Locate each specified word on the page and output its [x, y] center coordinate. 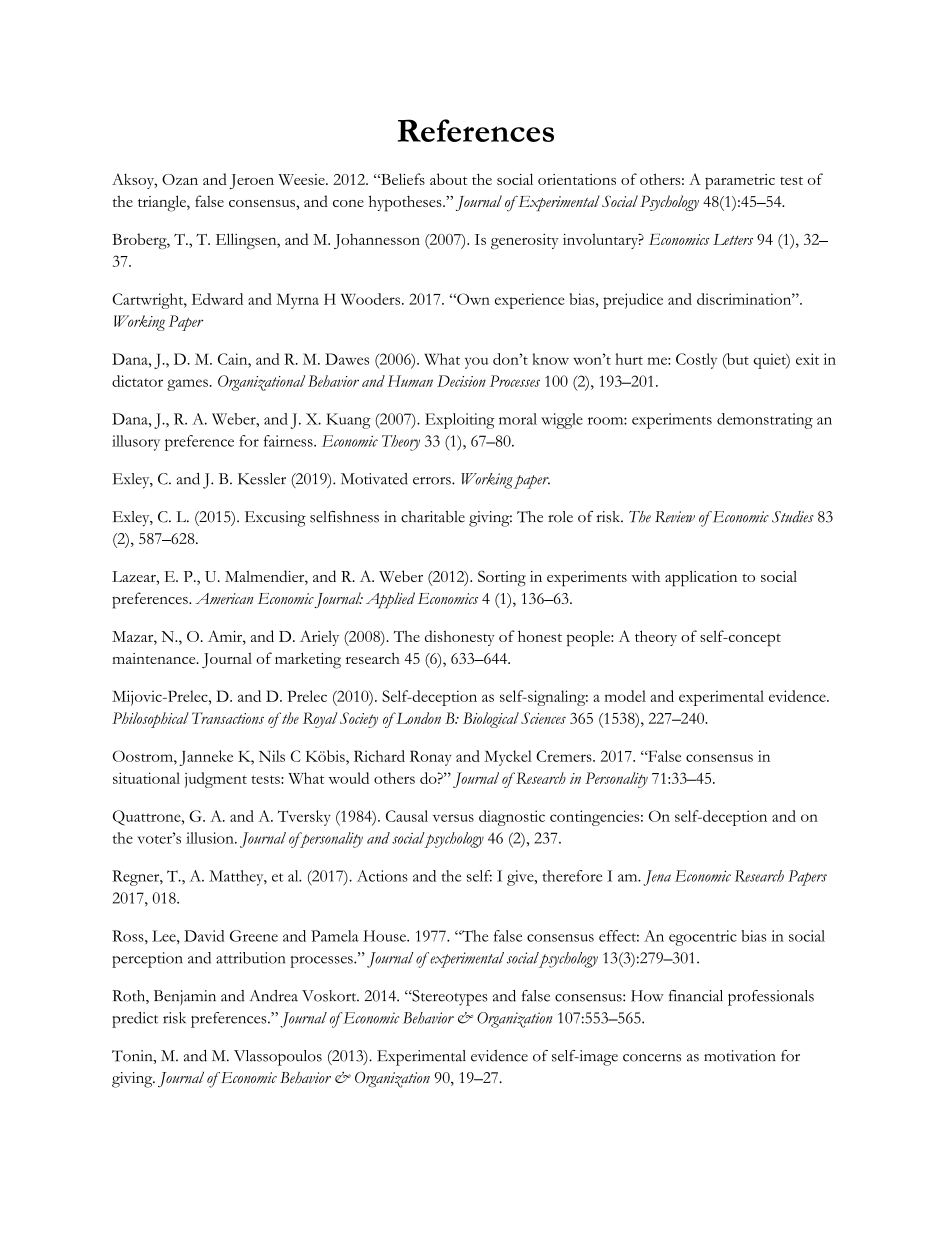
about [448, 179]
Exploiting [460, 421]
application [701, 578]
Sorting [502, 578]
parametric [740, 182]
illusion [211, 838]
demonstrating [765, 421]
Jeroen [251, 181]
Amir [226, 636]
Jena [657, 878]
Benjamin [185, 998]
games [187, 385]
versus [453, 818]
